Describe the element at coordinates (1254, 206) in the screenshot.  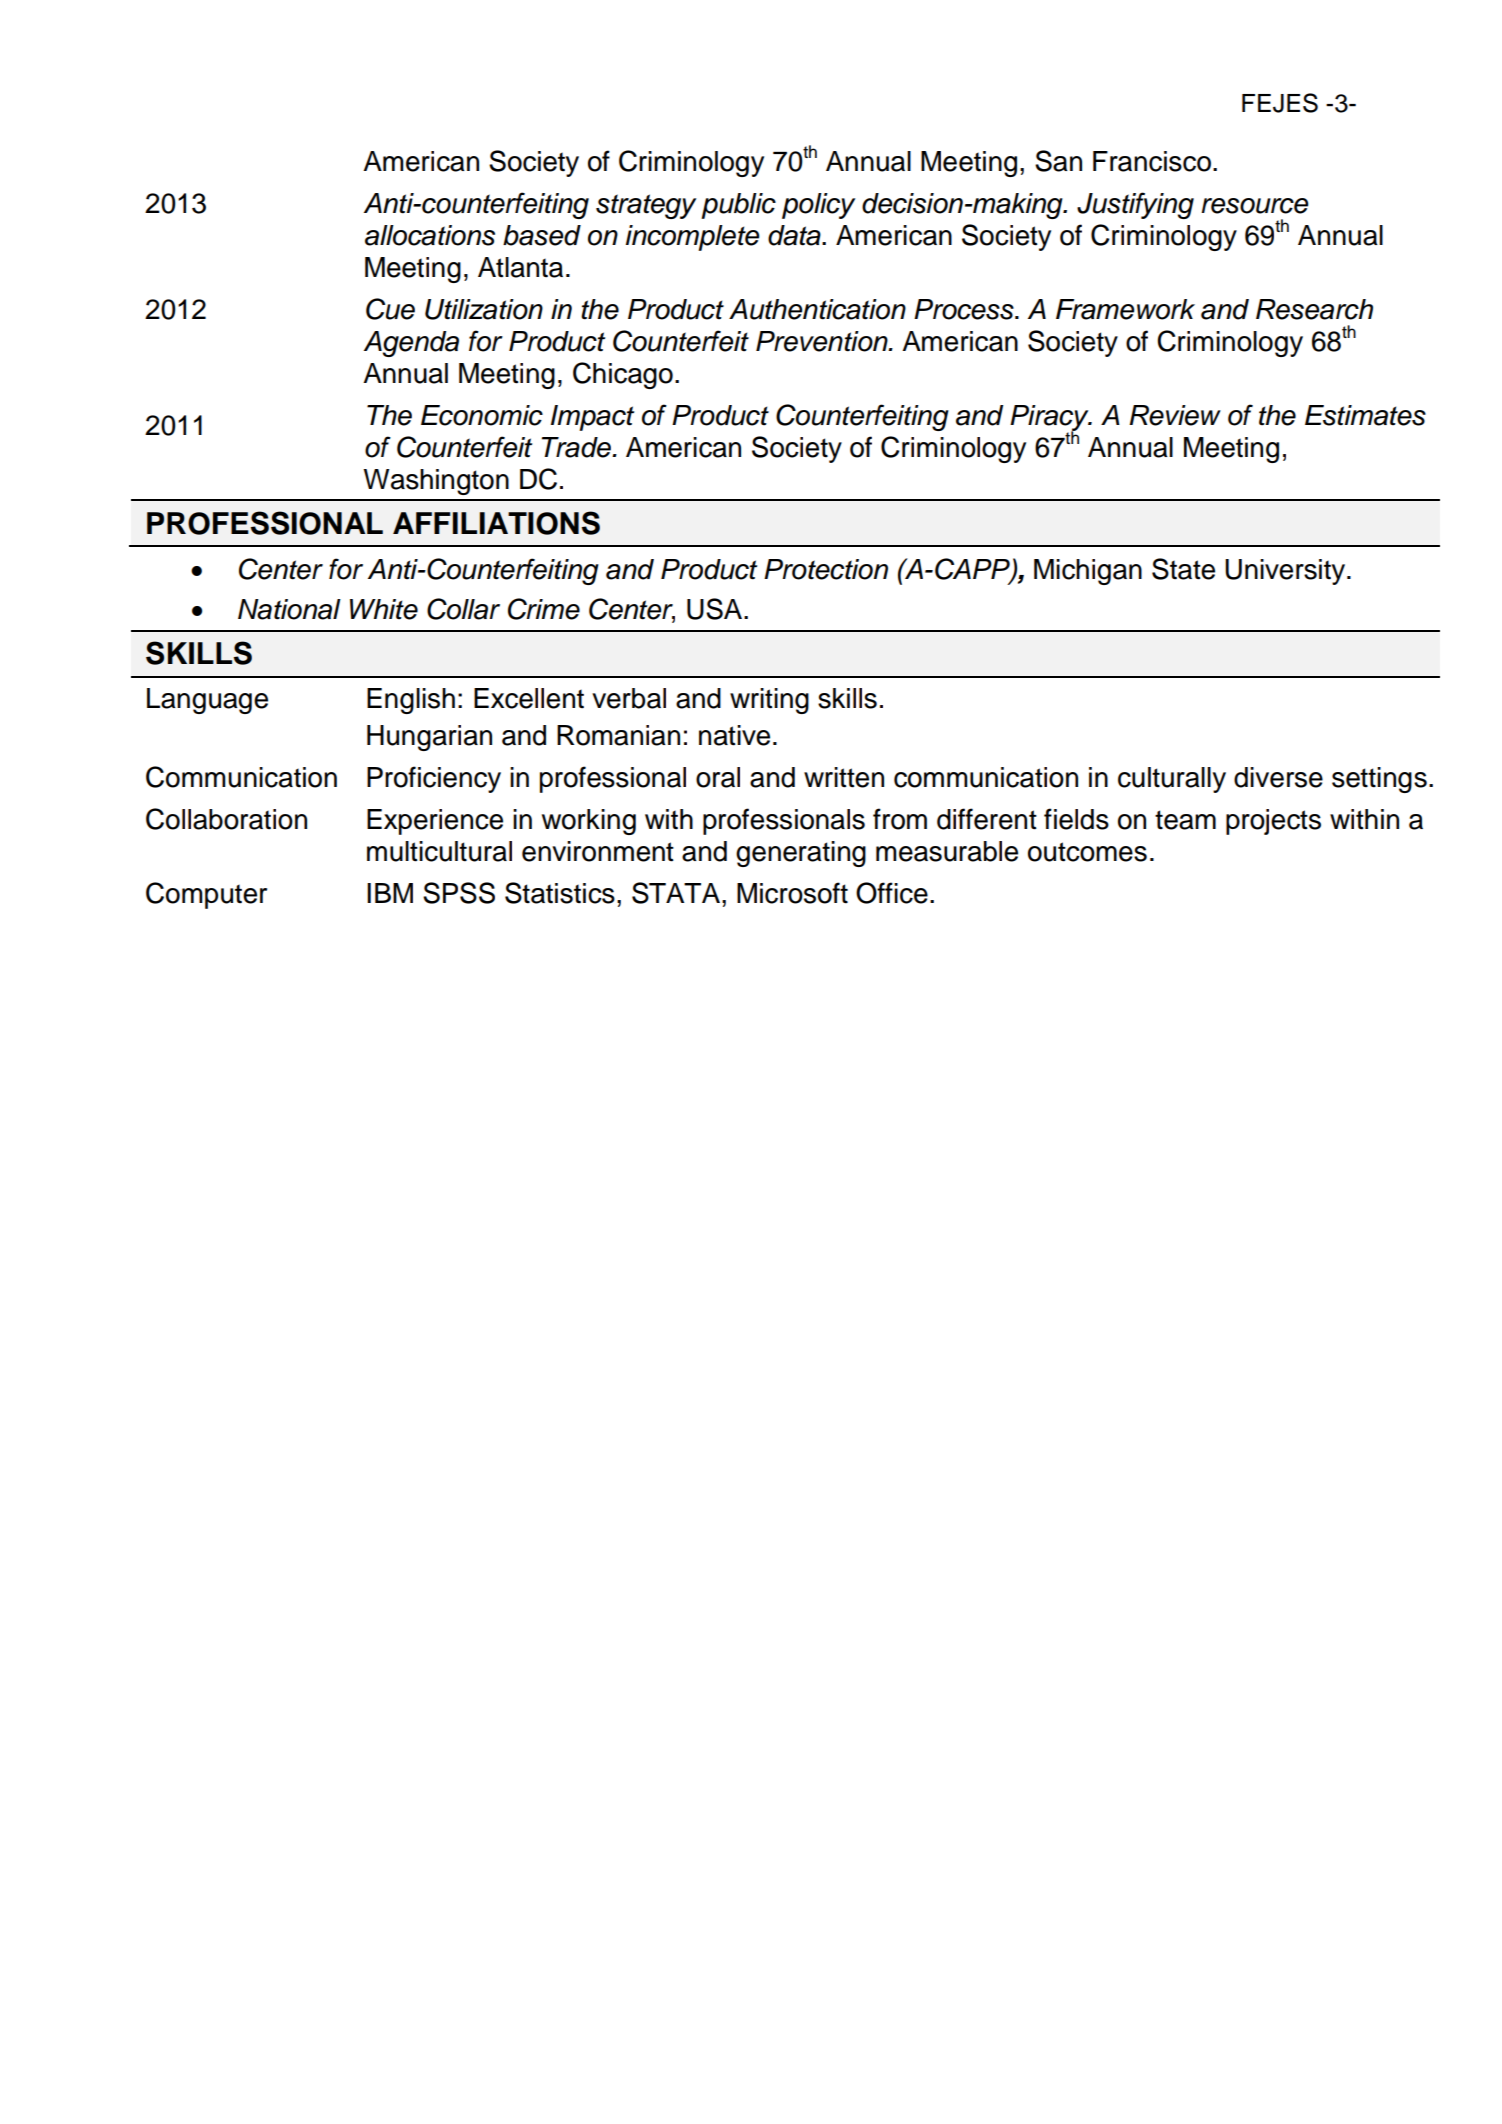
I see `resource` at that location.
